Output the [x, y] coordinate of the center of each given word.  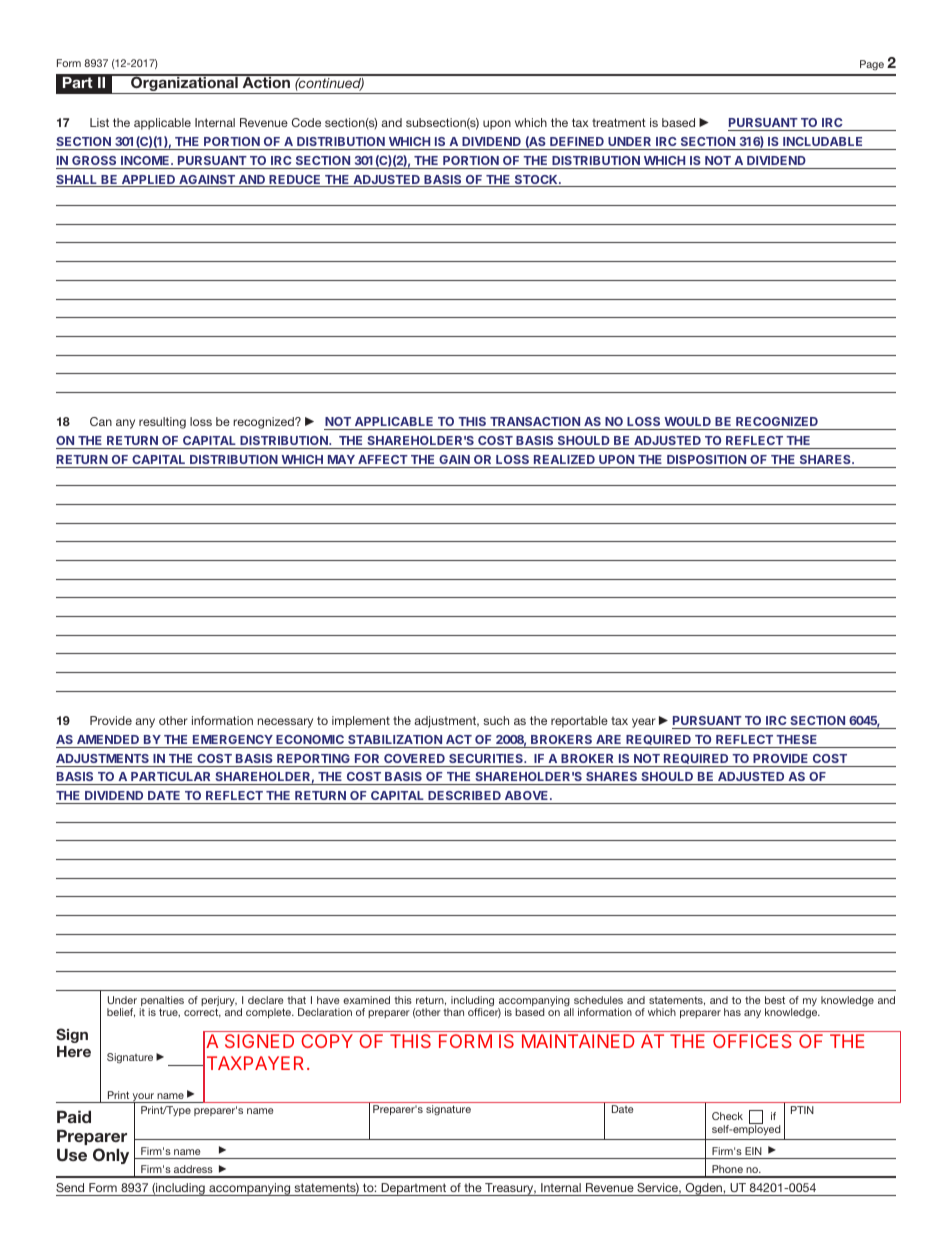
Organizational [184, 84]
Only [111, 1156]
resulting [162, 423]
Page [872, 65]
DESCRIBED [464, 795]
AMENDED [108, 739]
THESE [796, 739]
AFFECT [383, 459]
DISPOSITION [706, 459]
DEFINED [577, 141]
